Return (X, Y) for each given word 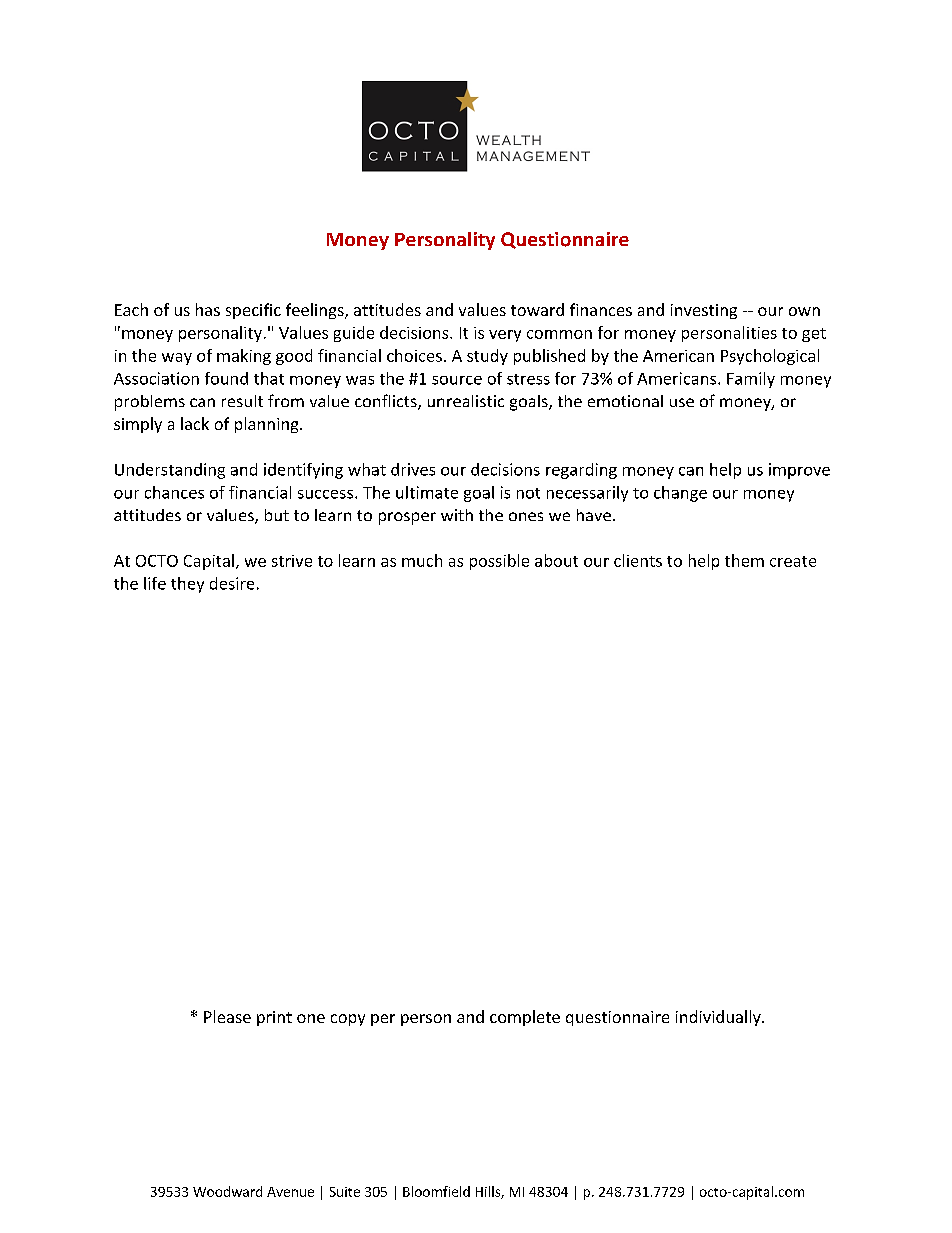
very (505, 336)
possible (499, 562)
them (744, 560)
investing (704, 311)
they (187, 585)
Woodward (227, 1191)
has (208, 309)
